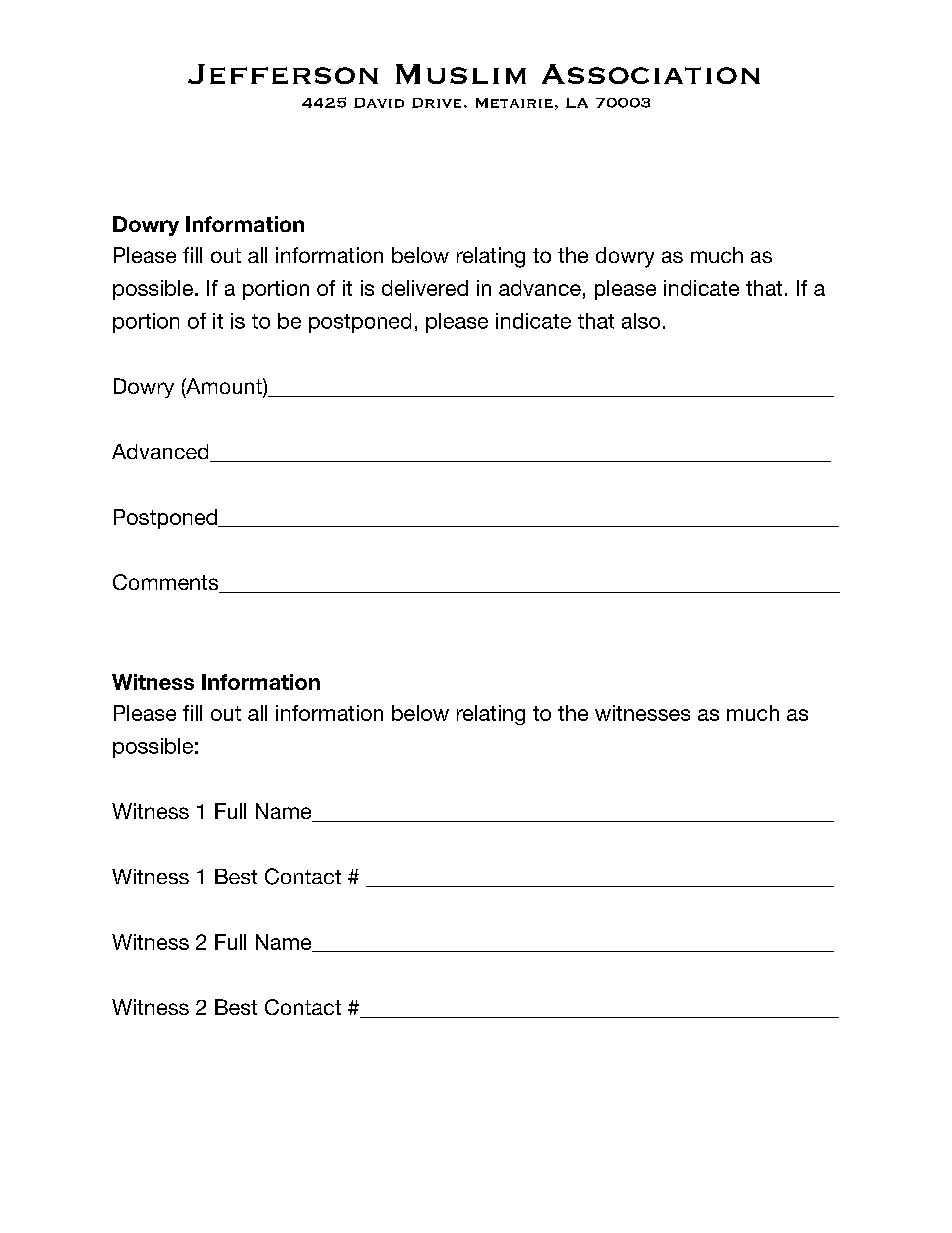  I want to click on Drive, so click(436, 103).
